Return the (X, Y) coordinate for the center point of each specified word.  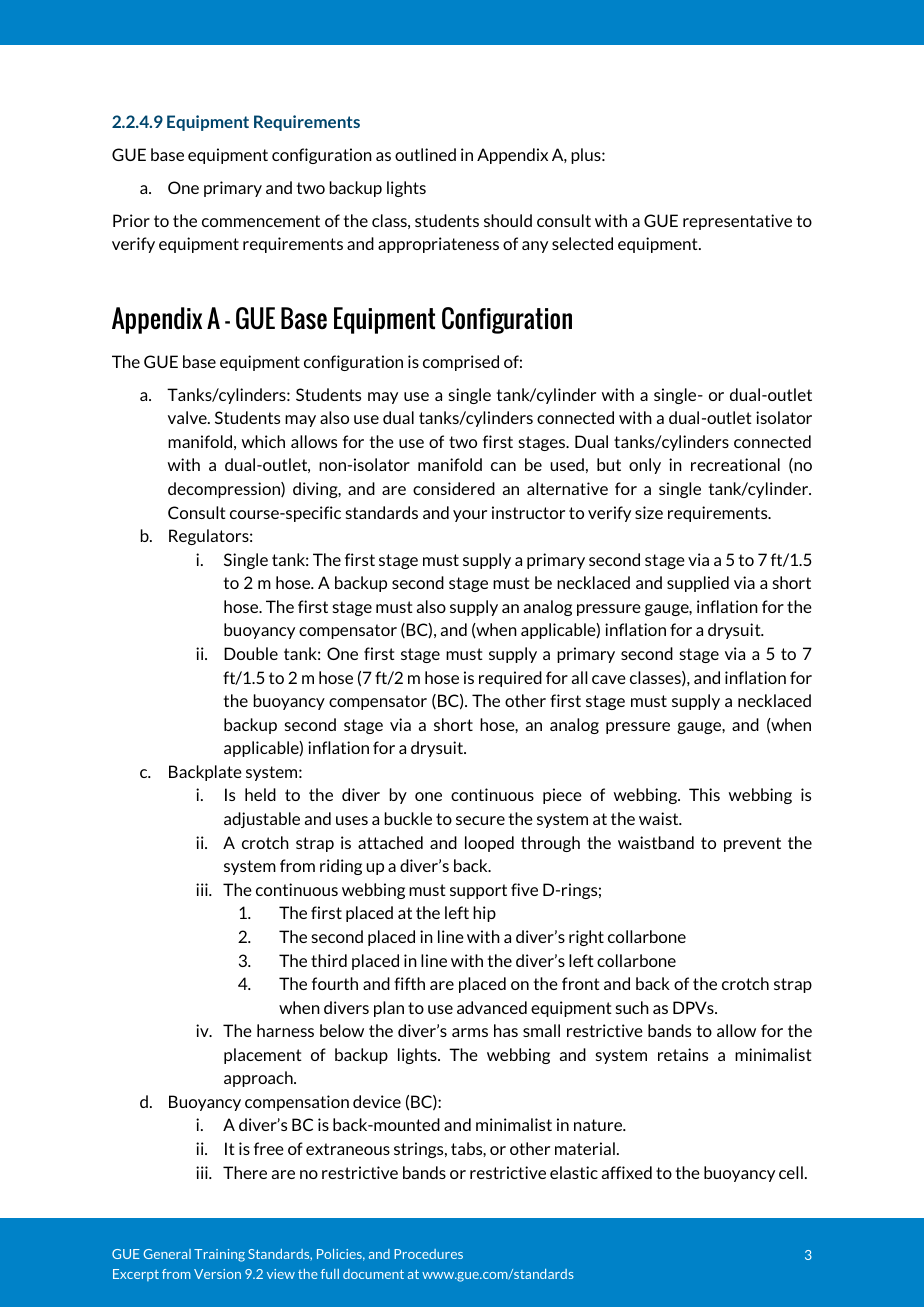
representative (737, 222)
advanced (492, 1007)
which (263, 441)
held (260, 794)
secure (480, 820)
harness (285, 1030)
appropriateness (438, 245)
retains (683, 1054)
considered (454, 488)
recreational (735, 464)
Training (219, 1255)
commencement (261, 221)
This (704, 794)
